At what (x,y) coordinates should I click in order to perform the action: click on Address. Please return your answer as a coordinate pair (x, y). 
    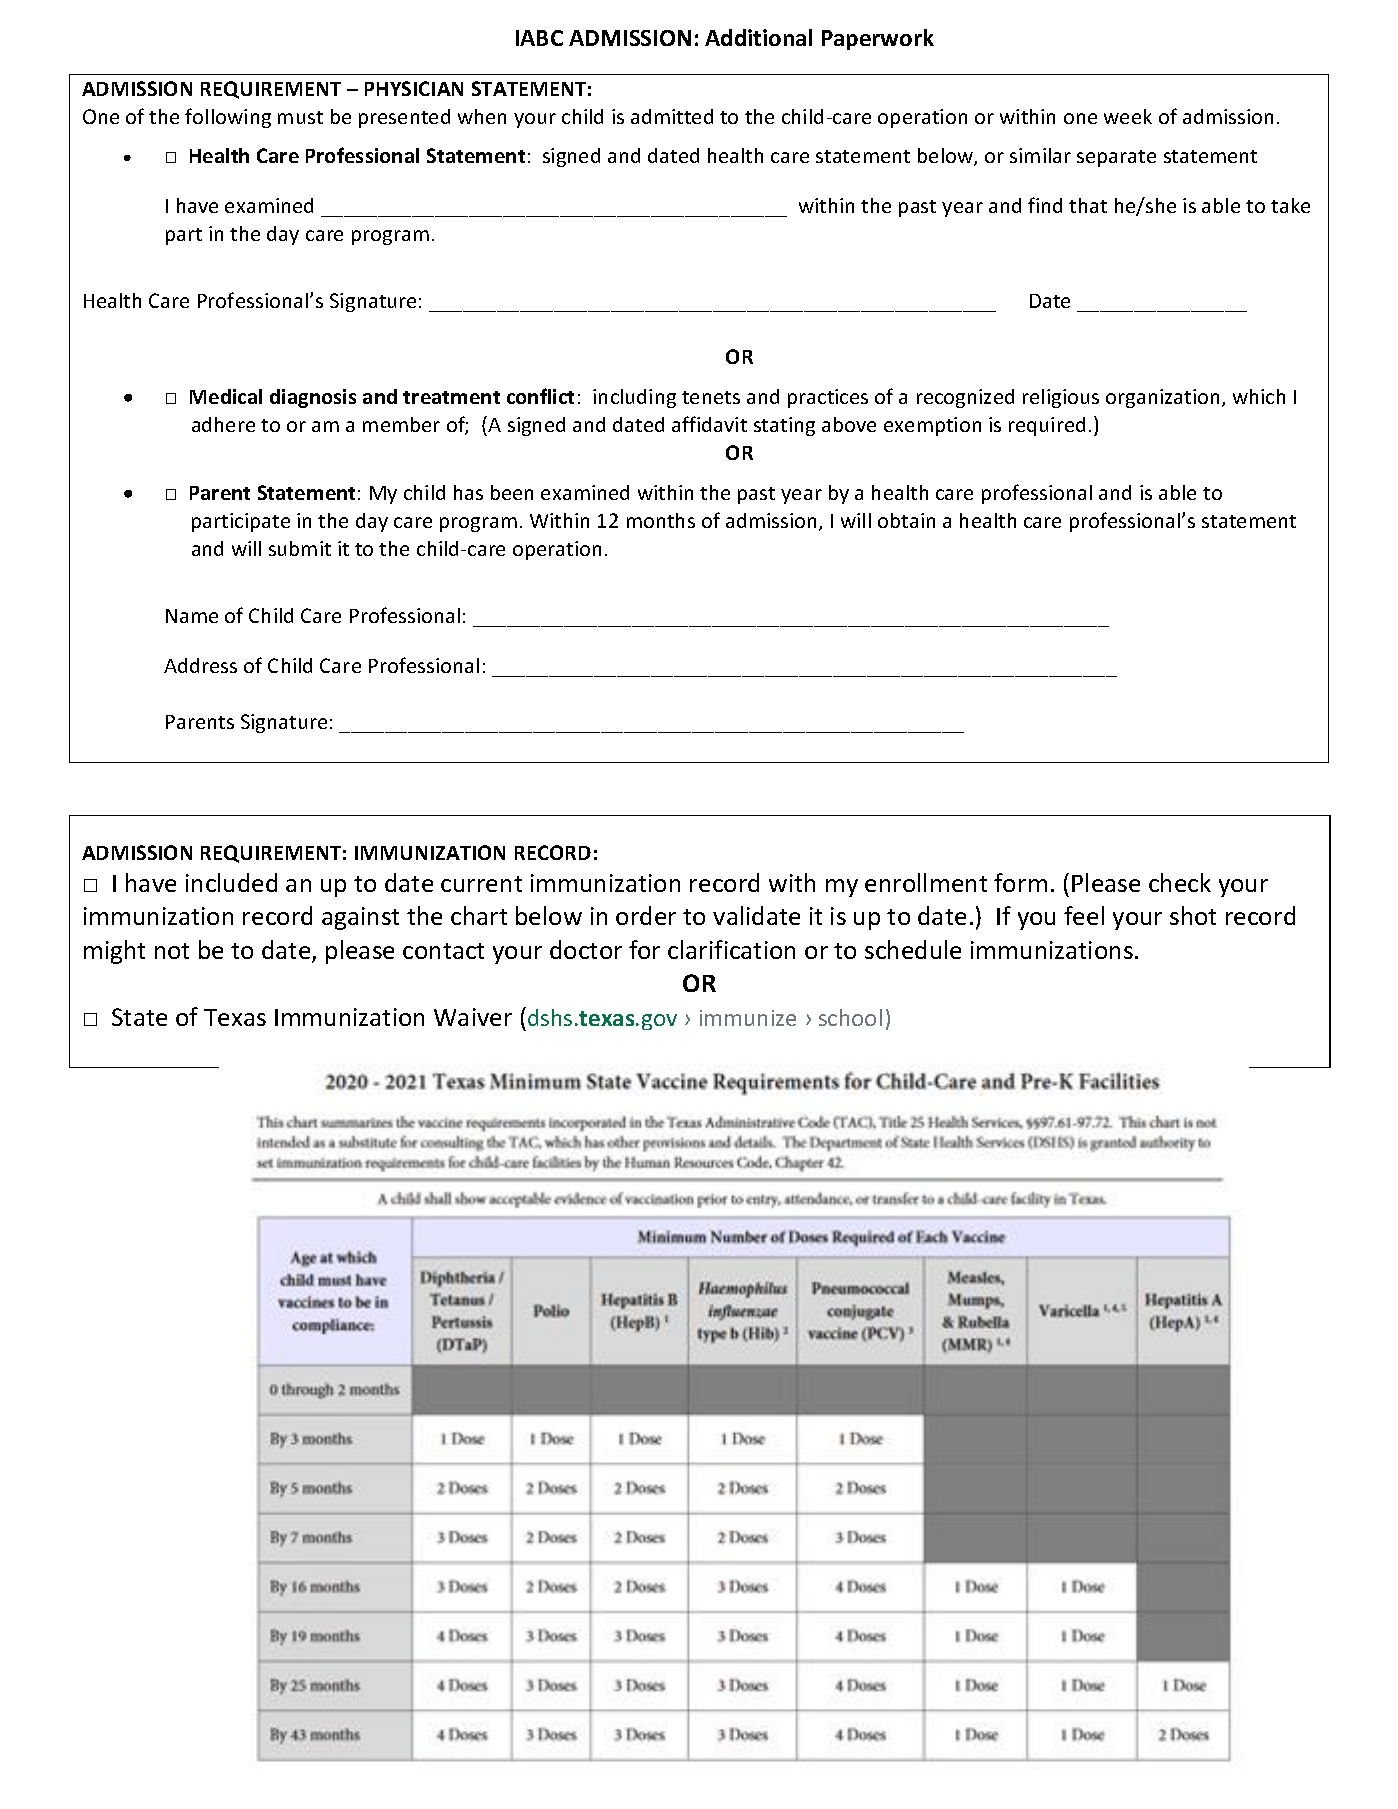
    Looking at the image, I should click on (200, 665).
